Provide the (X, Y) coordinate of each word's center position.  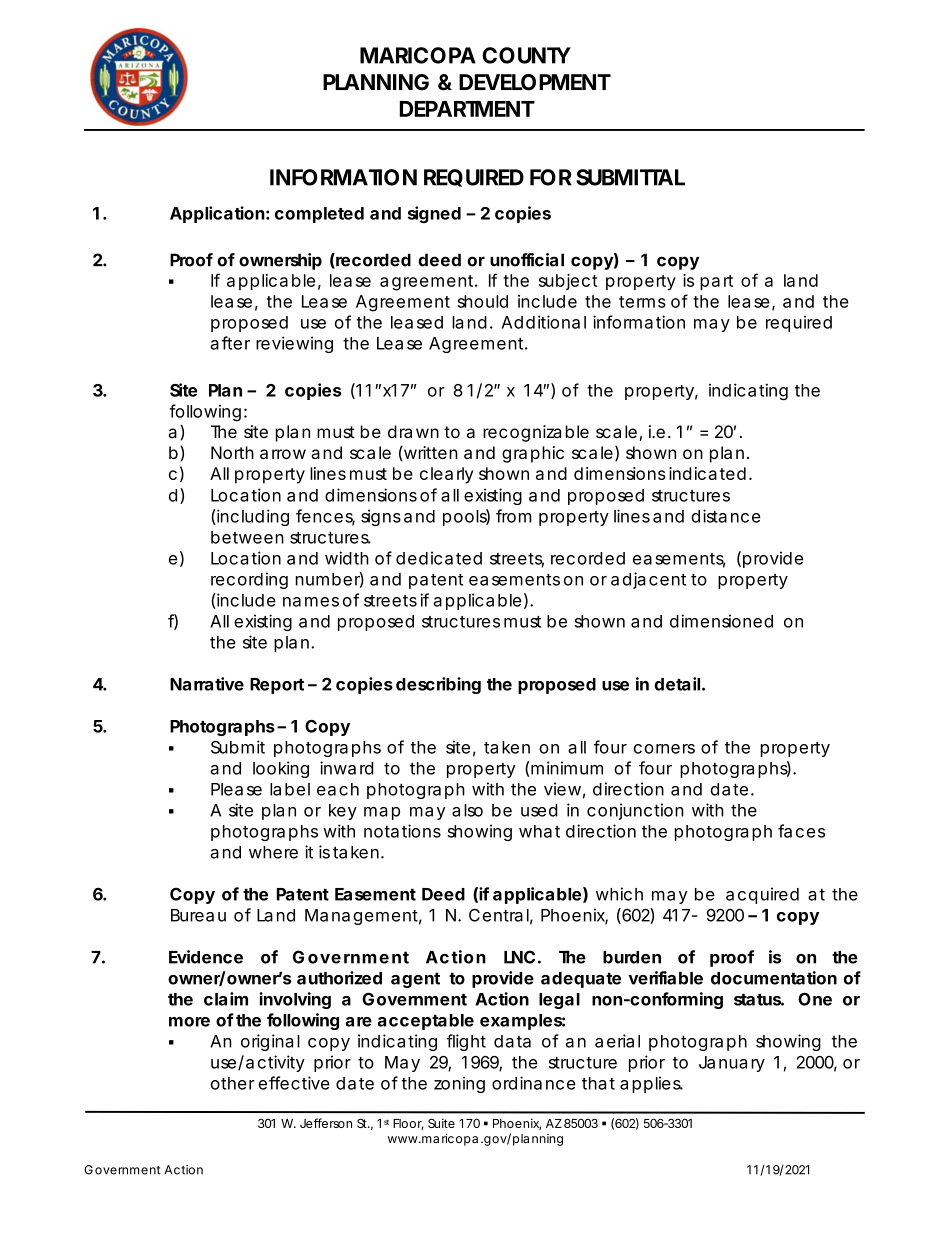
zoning (459, 1084)
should (483, 301)
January (732, 1064)
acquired (762, 895)
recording (249, 580)
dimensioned (721, 621)
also (467, 810)
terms (642, 302)
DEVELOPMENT (534, 82)
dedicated (439, 558)
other (233, 1083)
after (230, 343)
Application (217, 214)
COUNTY (526, 55)
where (273, 852)
